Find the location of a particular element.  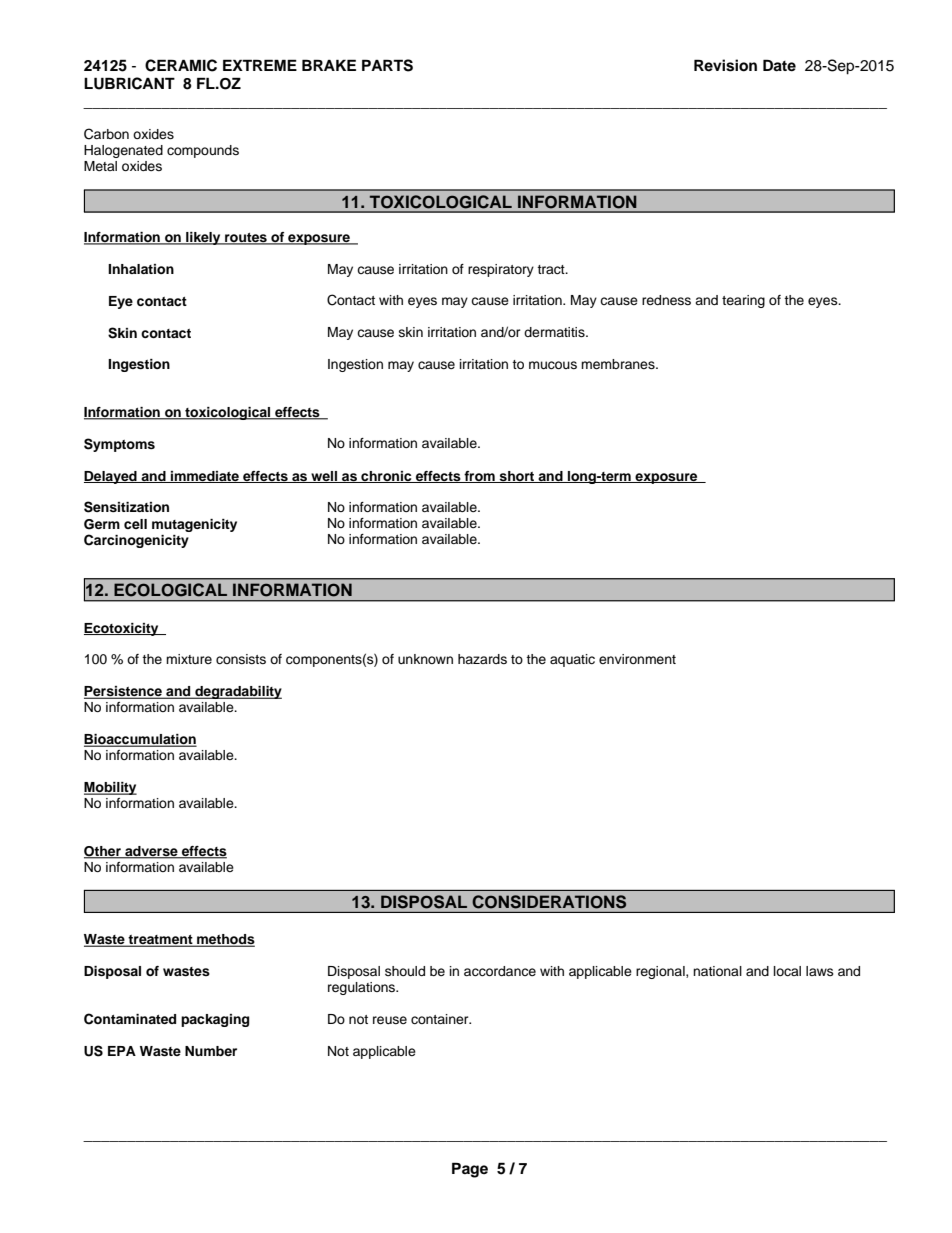

national is located at coordinates (717, 971).
